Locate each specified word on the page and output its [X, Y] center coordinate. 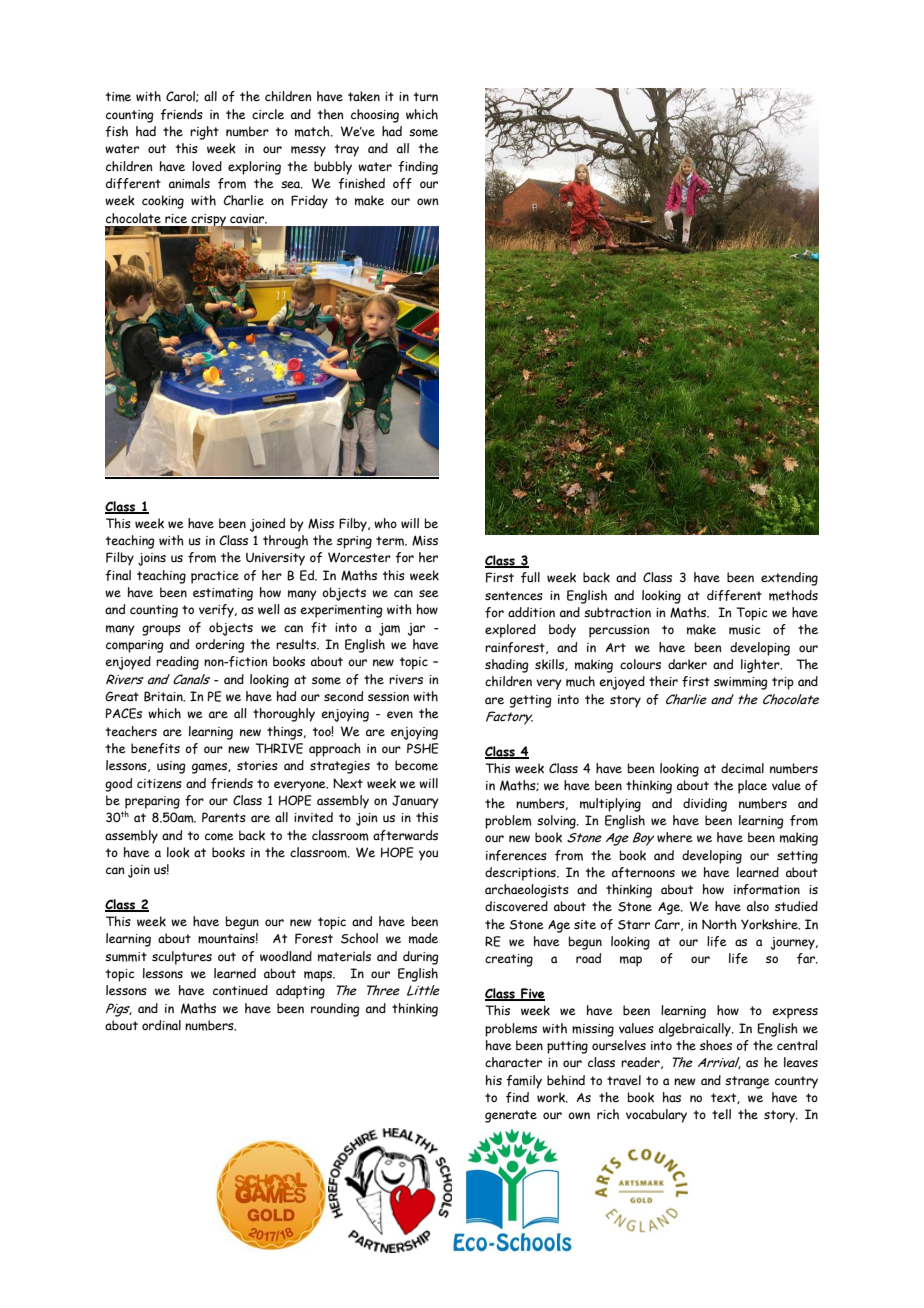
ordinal [161, 1025]
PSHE [423, 748]
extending [789, 579]
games [210, 768]
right [204, 133]
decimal [742, 768]
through [285, 542]
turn [426, 96]
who [385, 523]
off [402, 183]
